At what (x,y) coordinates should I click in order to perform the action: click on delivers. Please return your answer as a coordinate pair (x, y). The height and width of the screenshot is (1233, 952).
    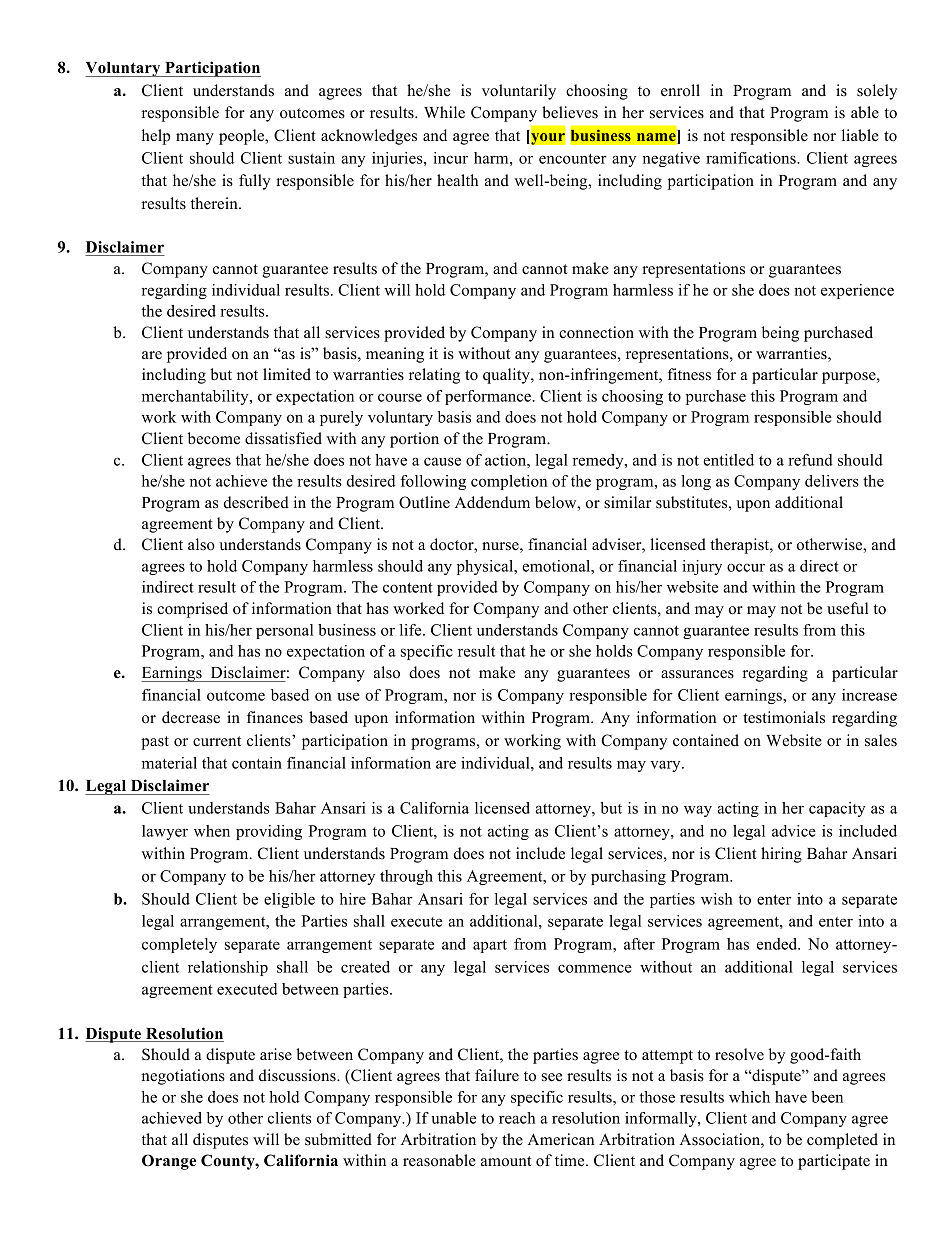
    Looking at the image, I should click on (832, 481).
